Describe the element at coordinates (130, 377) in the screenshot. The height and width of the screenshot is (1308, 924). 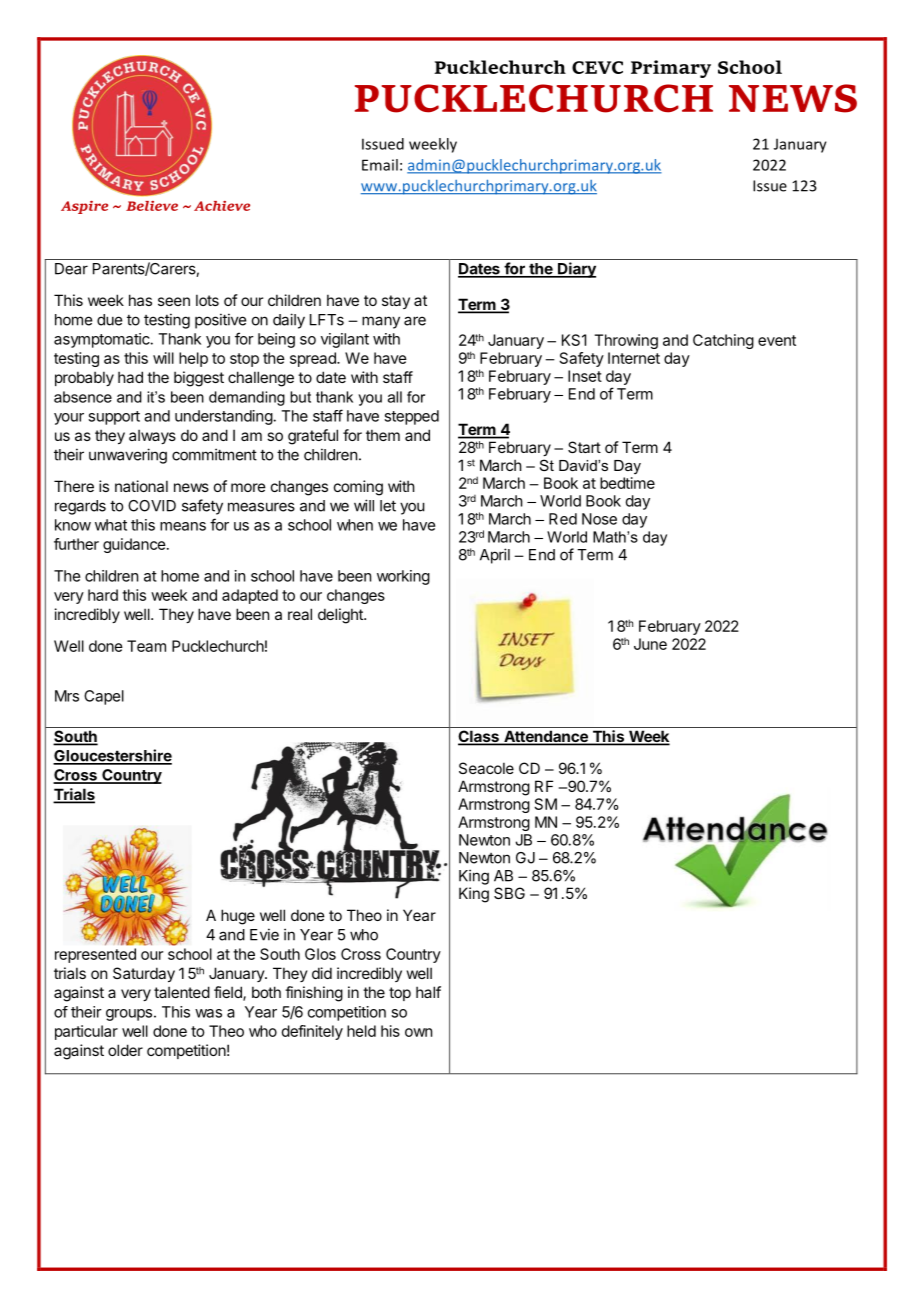
I see `had` at that location.
